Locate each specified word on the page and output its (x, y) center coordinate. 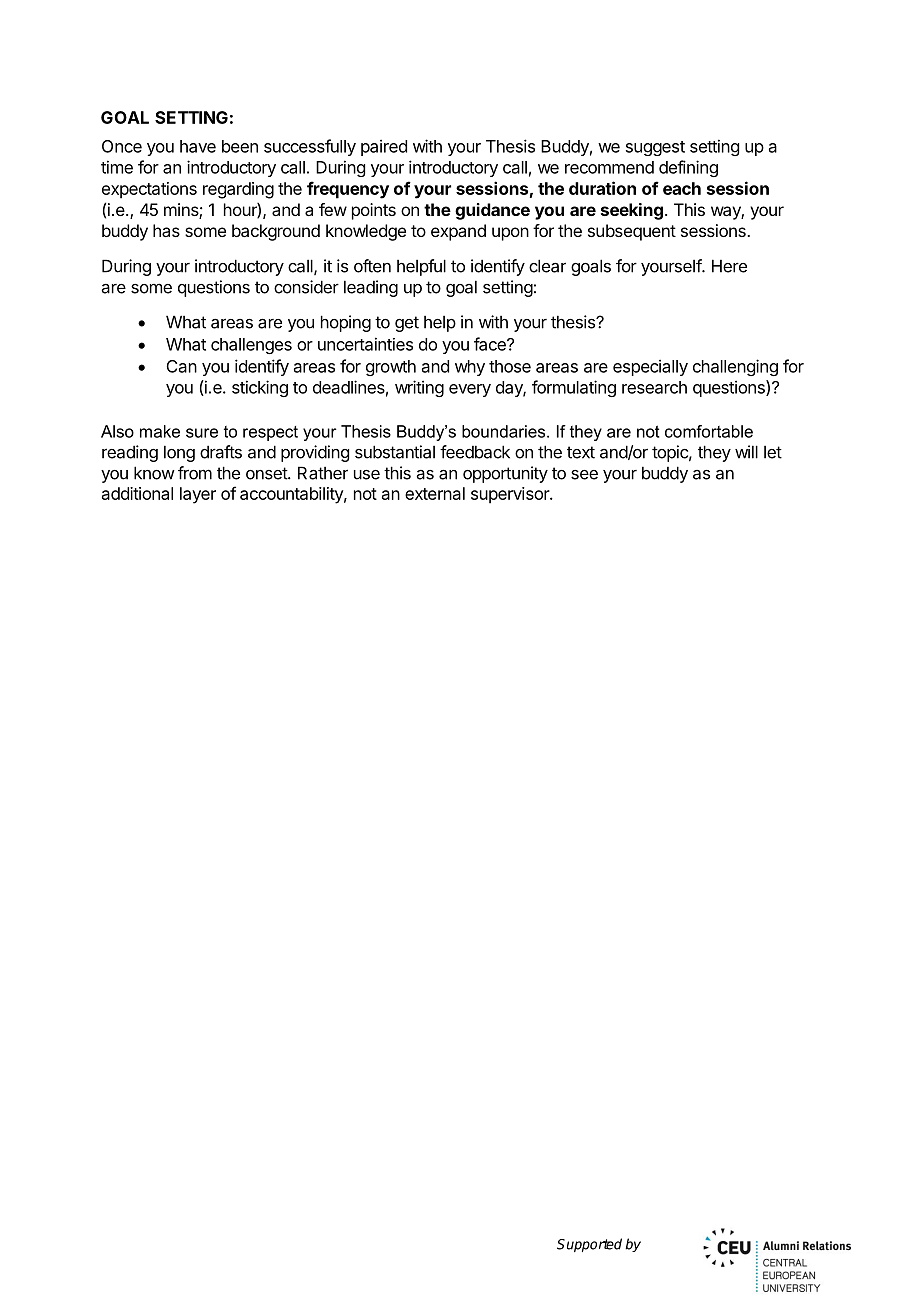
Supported (589, 1245)
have (198, 146)
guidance (492, 211)
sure (202, 433)
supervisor (511, 495)
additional (137, 493)
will (746, 452)
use (367, 475)
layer (198, 495)
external (435, 493)
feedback (475, 452)
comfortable (709, 431)
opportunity (505, 474)
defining (688, 168)
